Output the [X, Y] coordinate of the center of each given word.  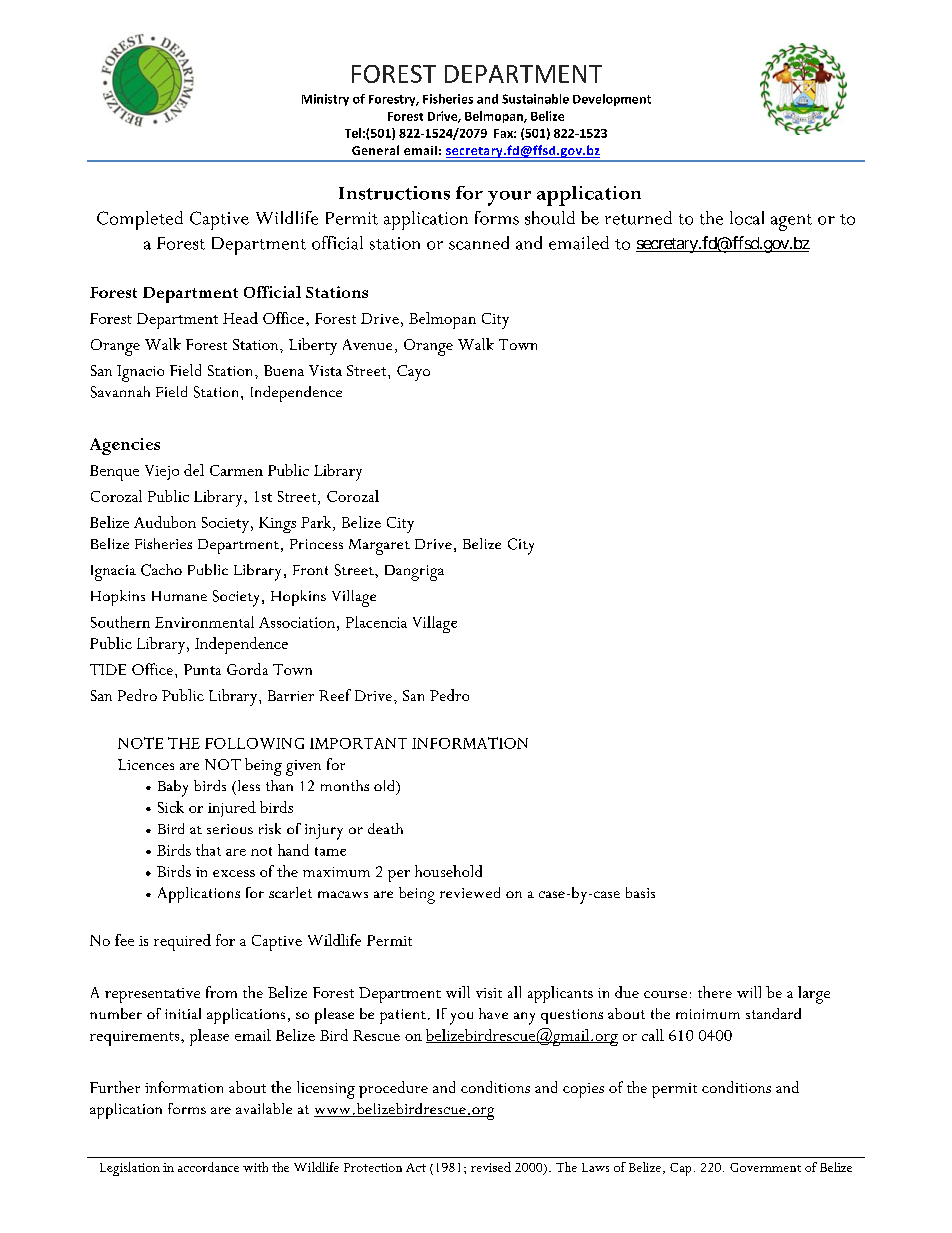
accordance [208, 1167]
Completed [140, 220]
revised [491, 1167]
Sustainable [535, 99]
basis [640, 892]
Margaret [379, 547]
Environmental [204, 622]
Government [765, 1167]
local [747, 218]
